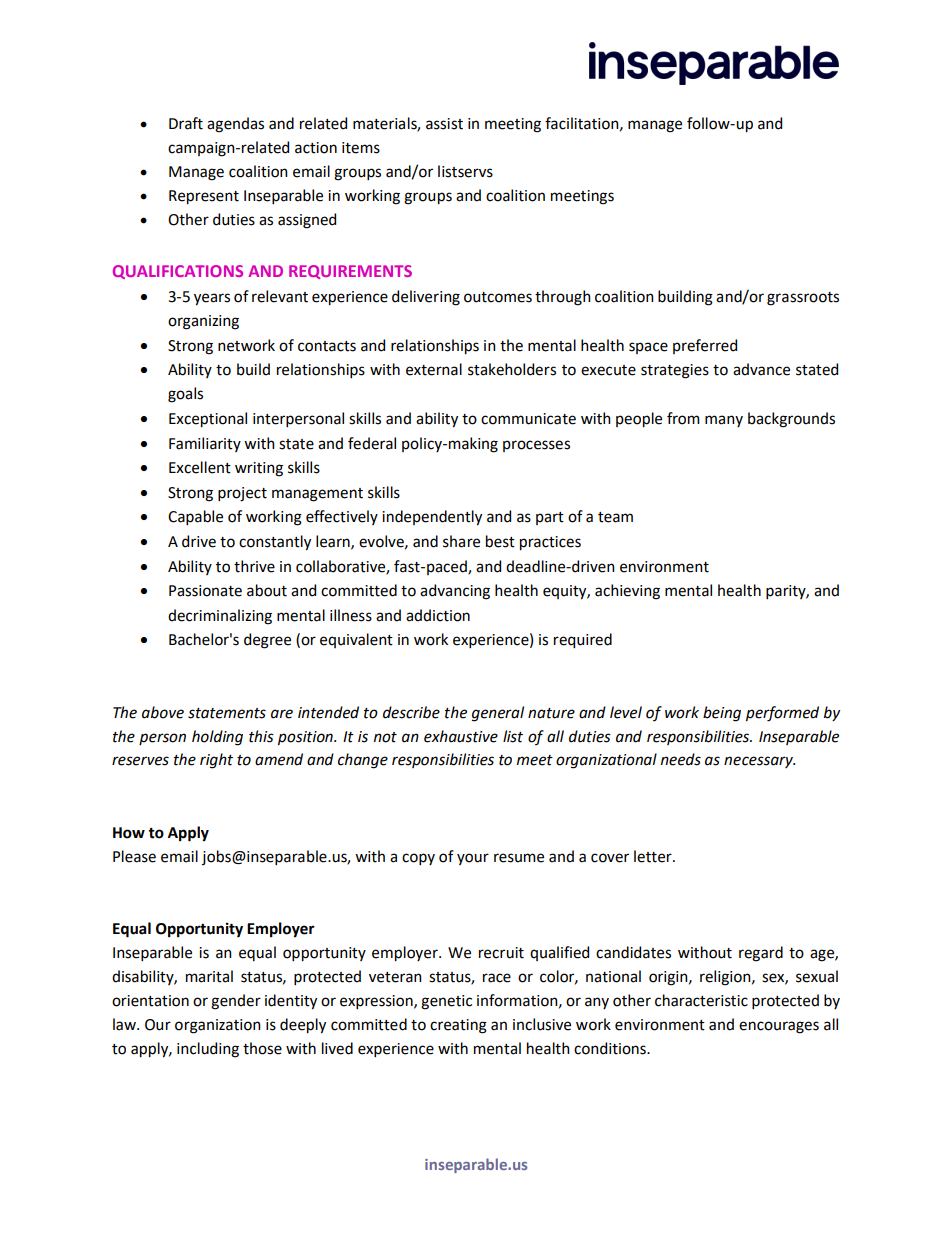  I want to click on achieving, so click(627, 592).
